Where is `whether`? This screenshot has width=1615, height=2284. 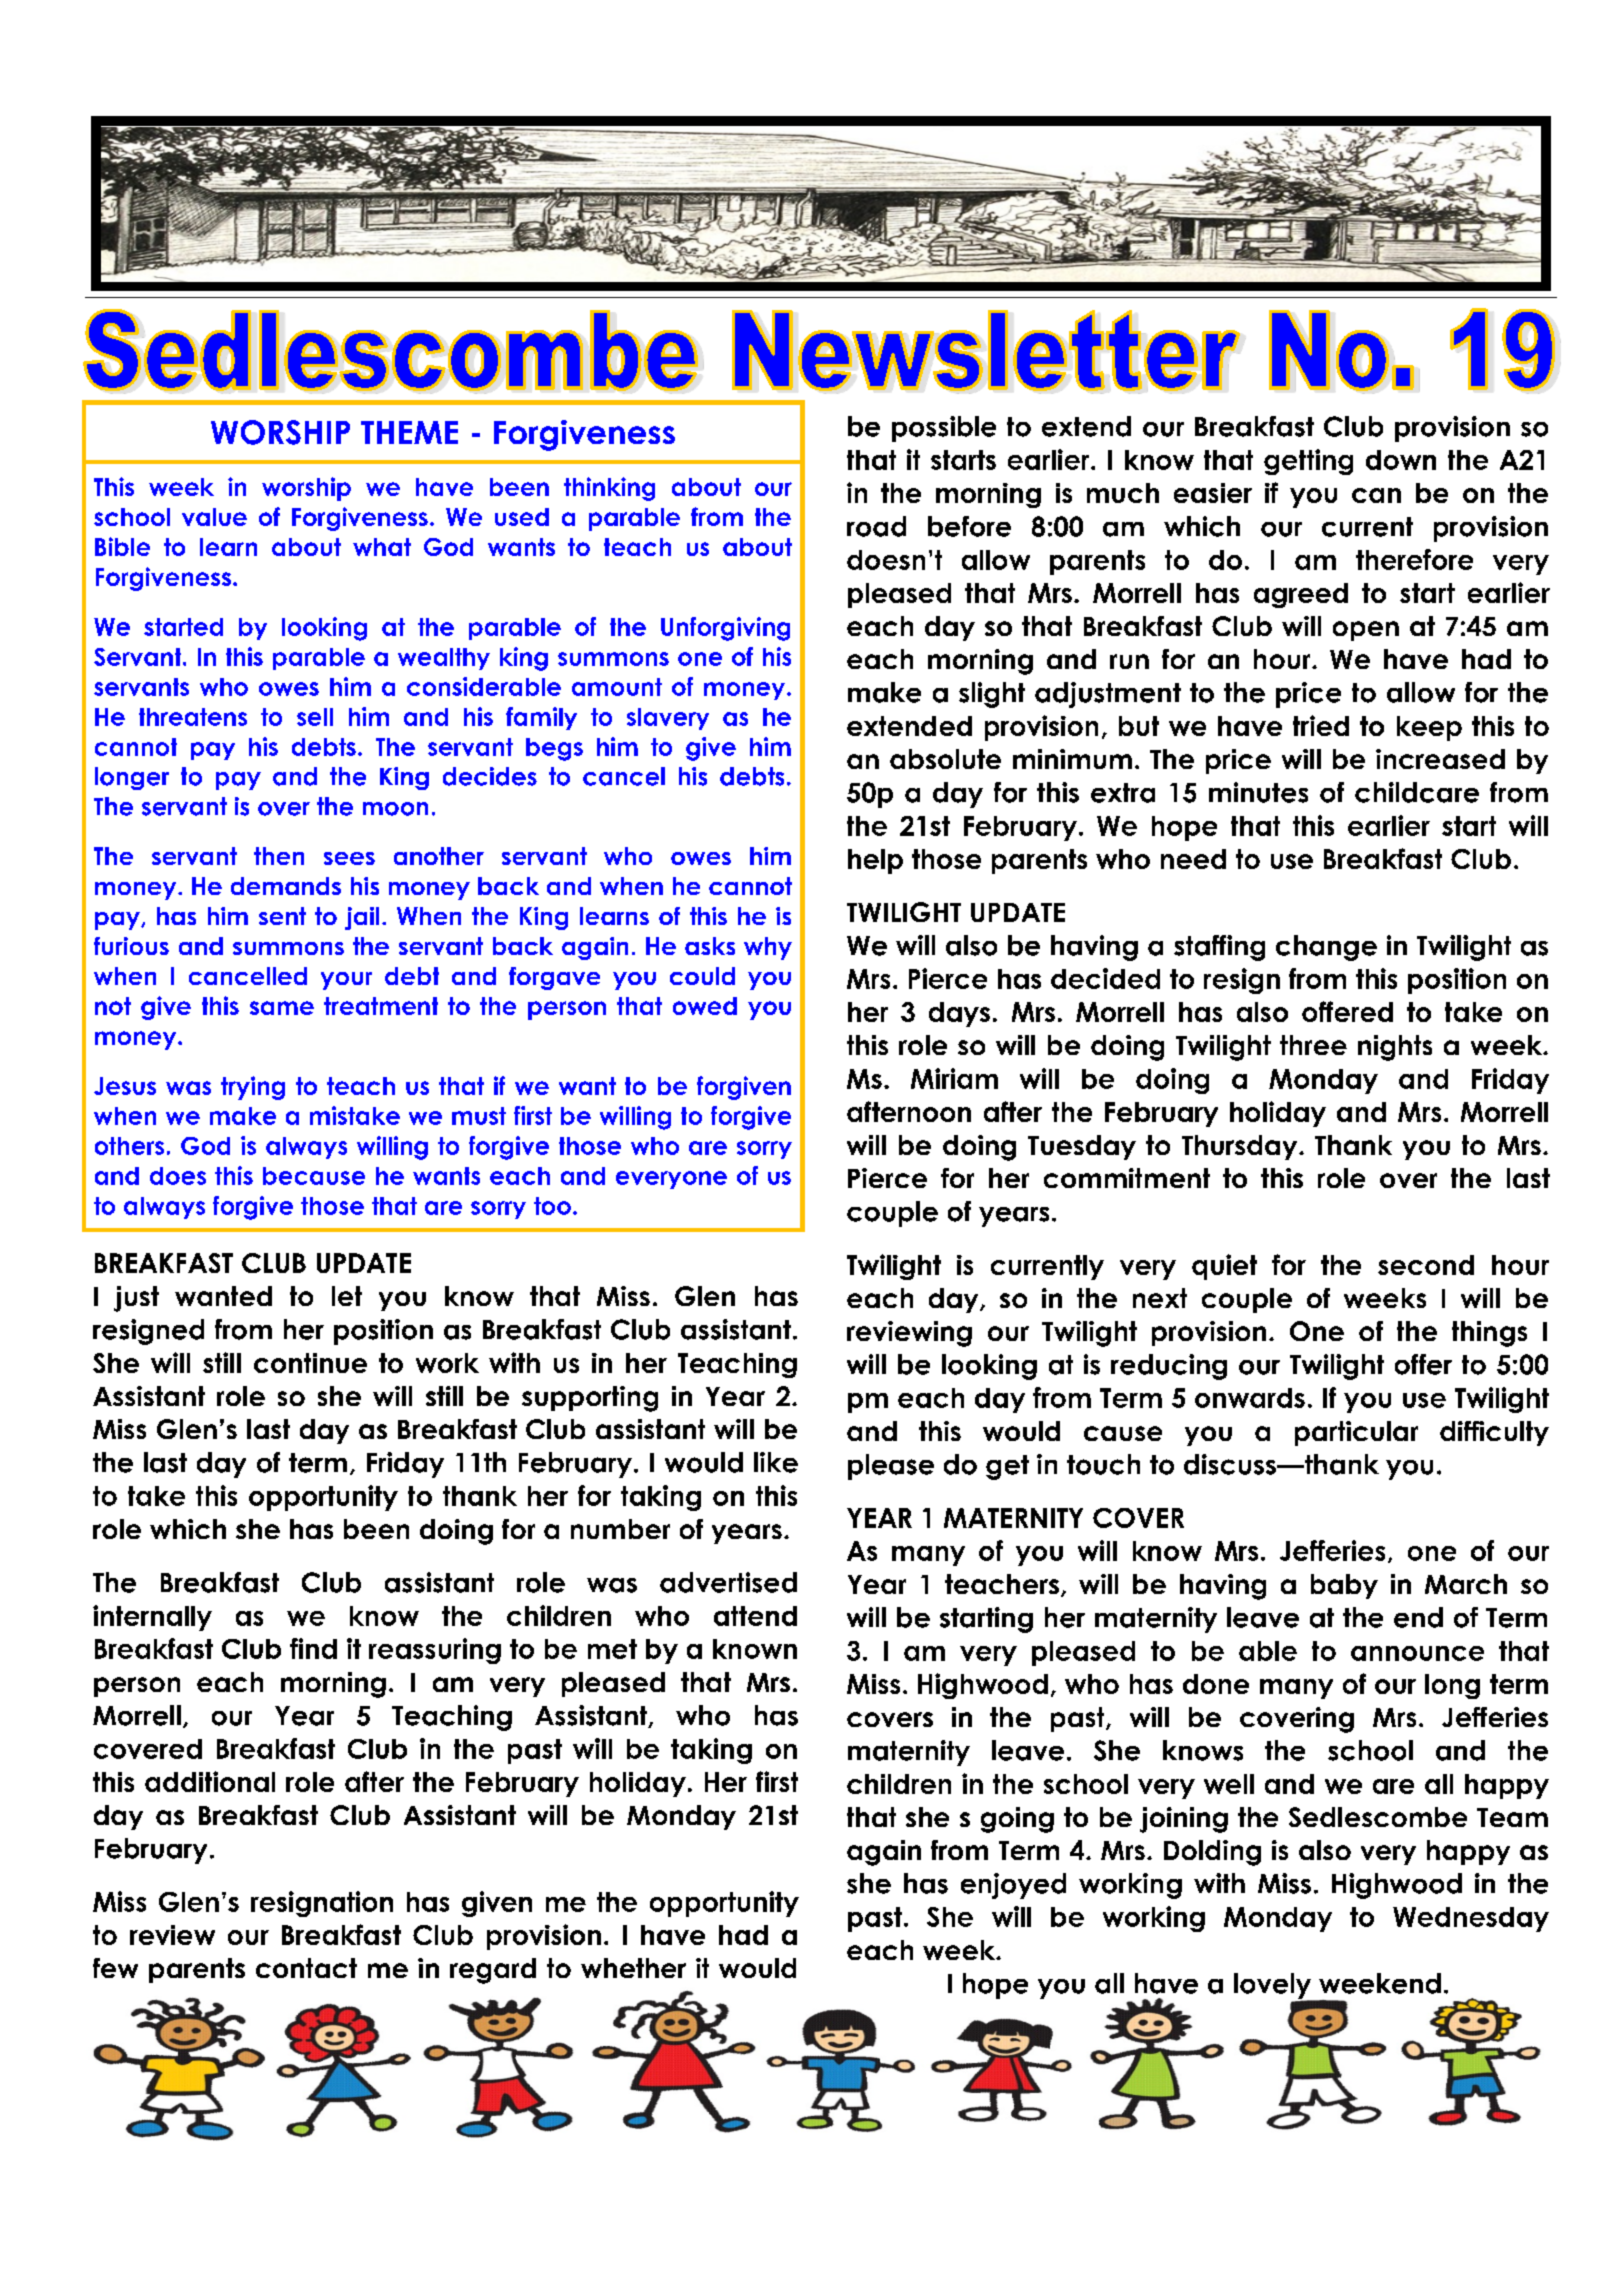 whether is located at coordinates (633, 1968).
